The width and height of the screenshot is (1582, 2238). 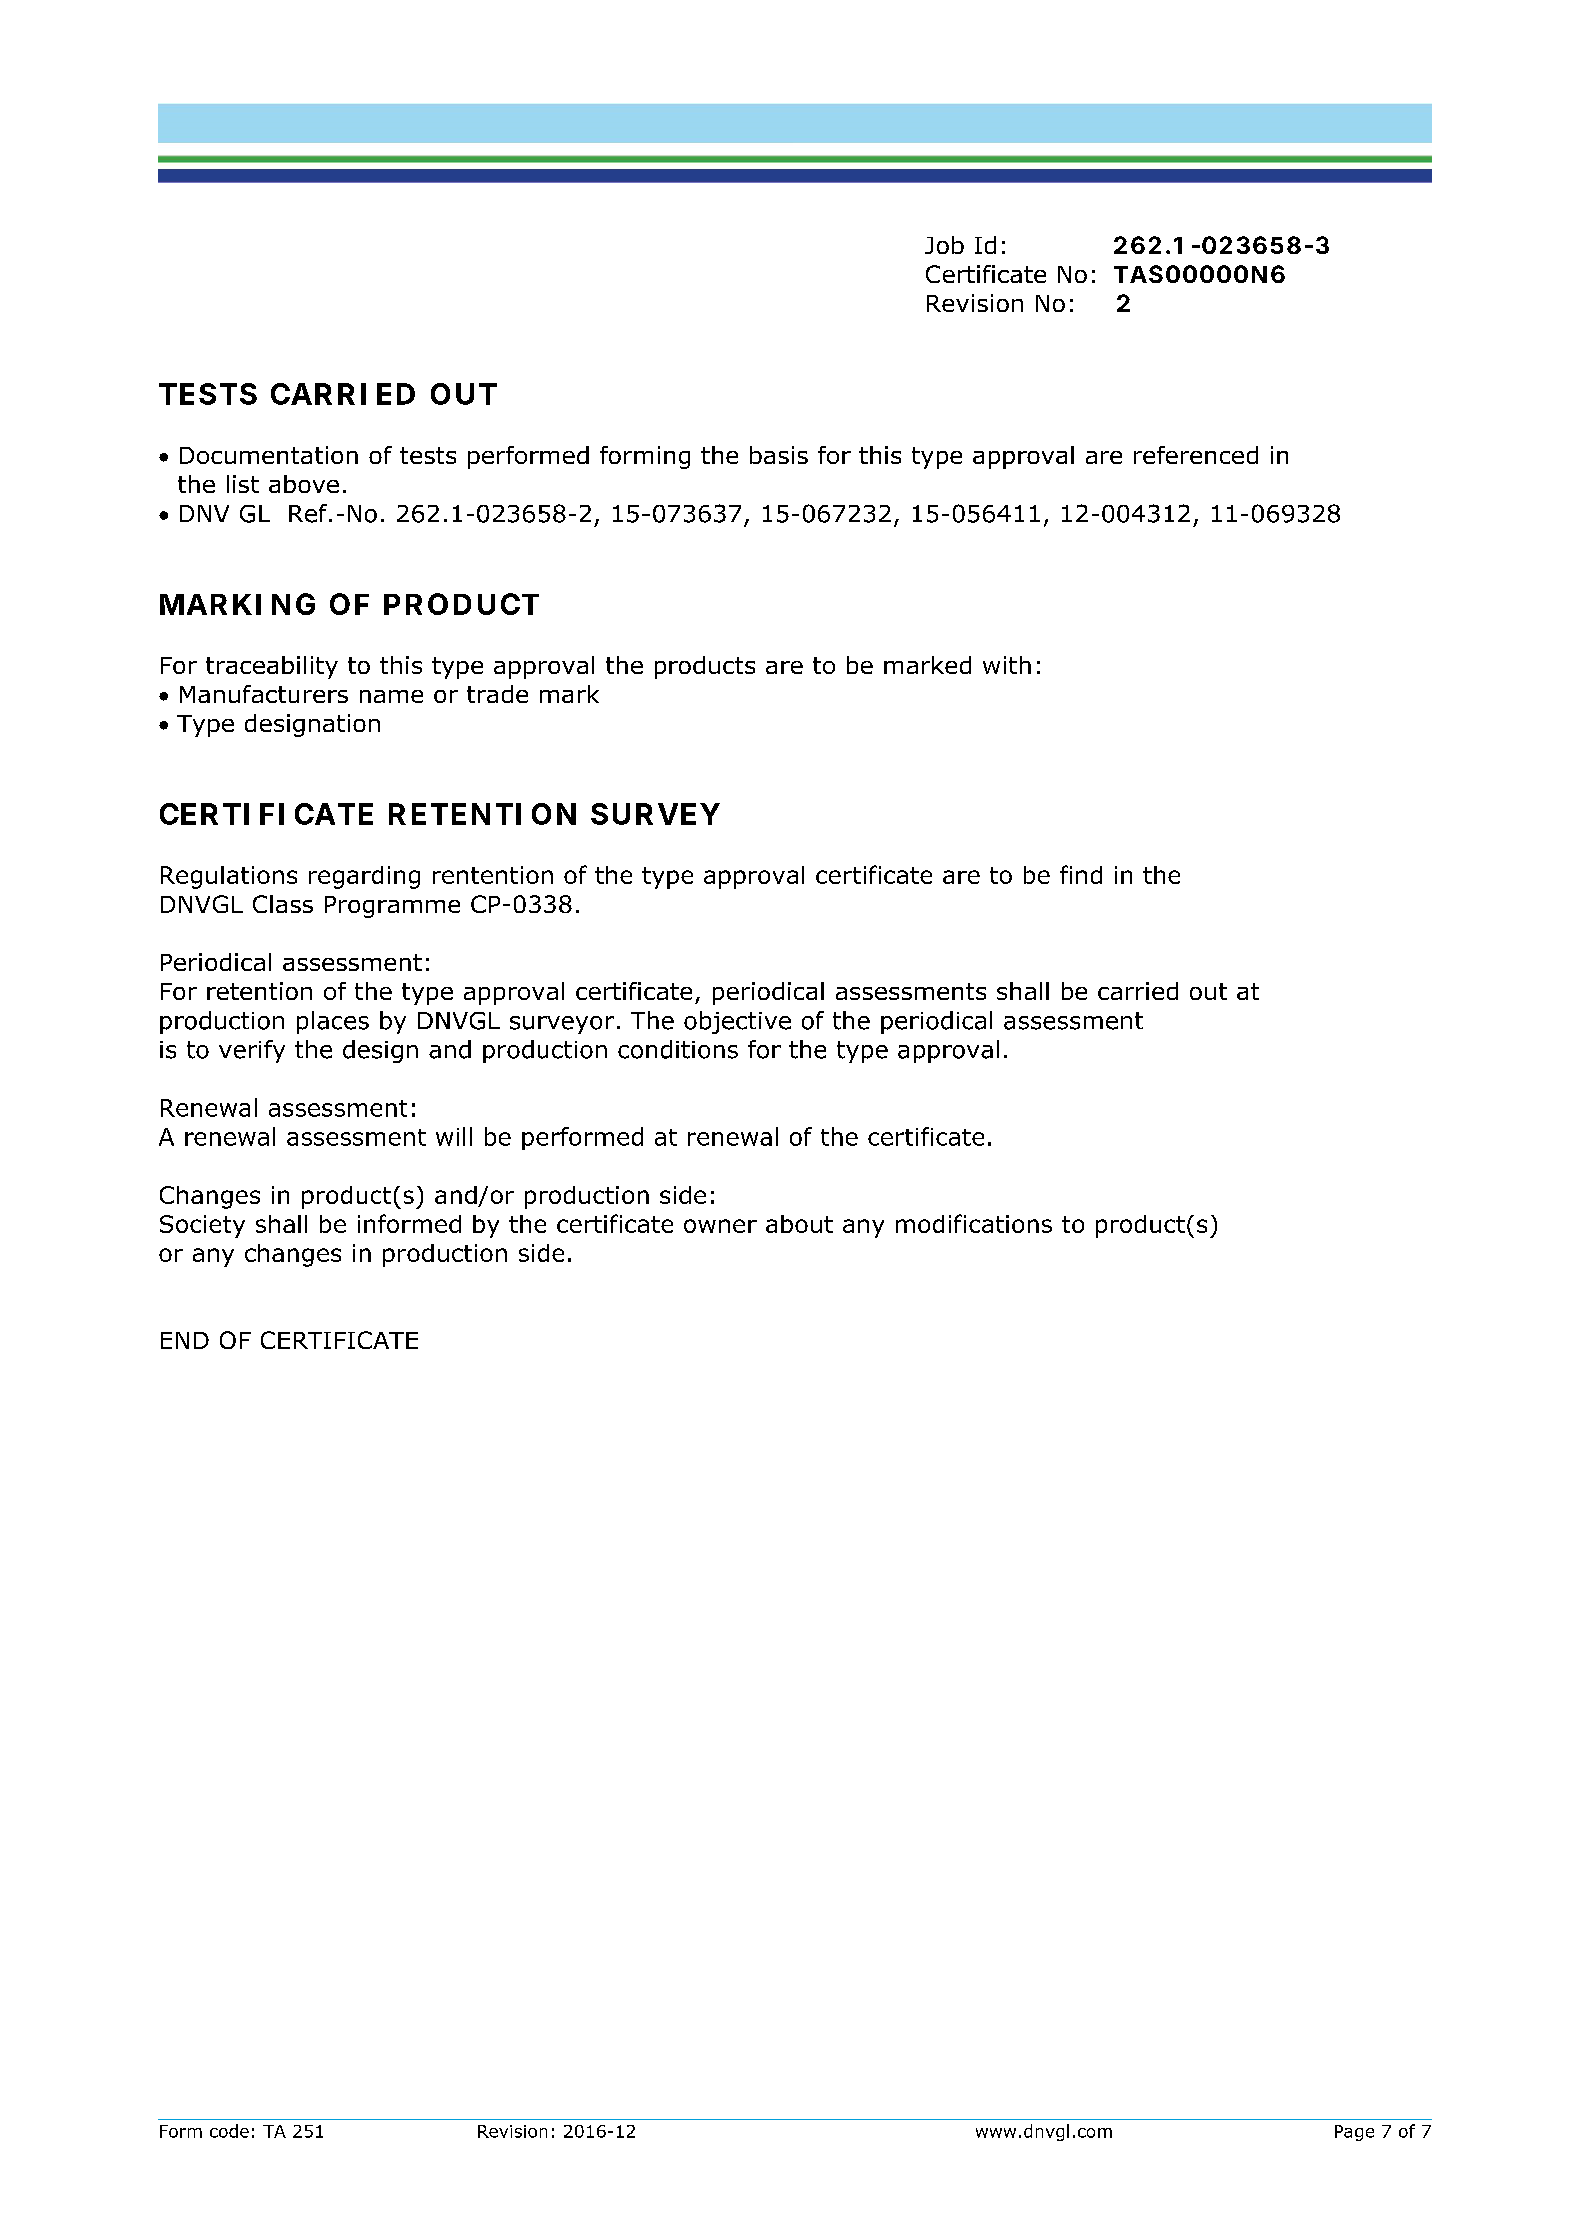 What do you see at coordinates (737, 1022) in the screenshot?
I see `objective` at bounding box center [737, 1022].
